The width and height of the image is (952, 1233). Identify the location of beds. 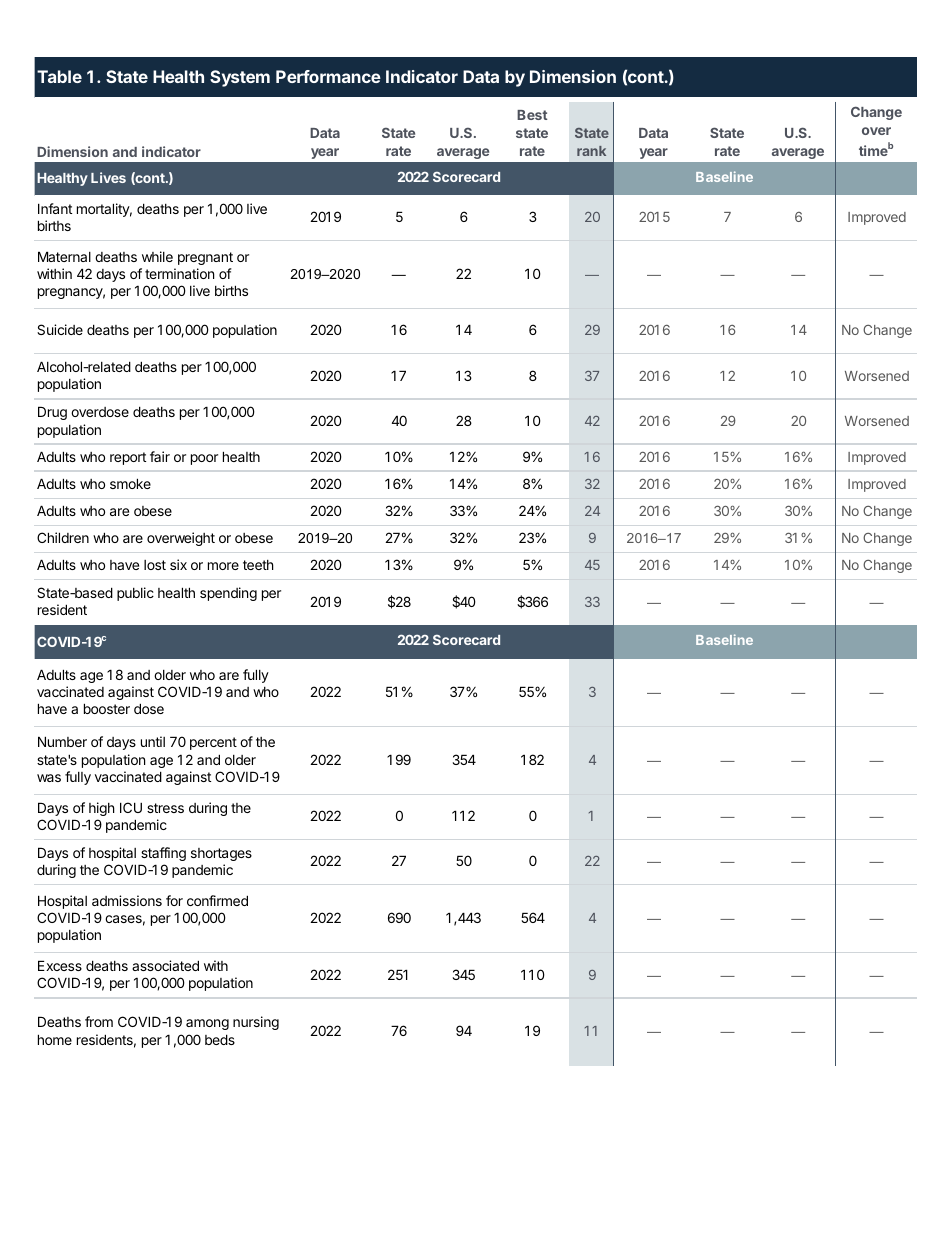
(220, 1039).
